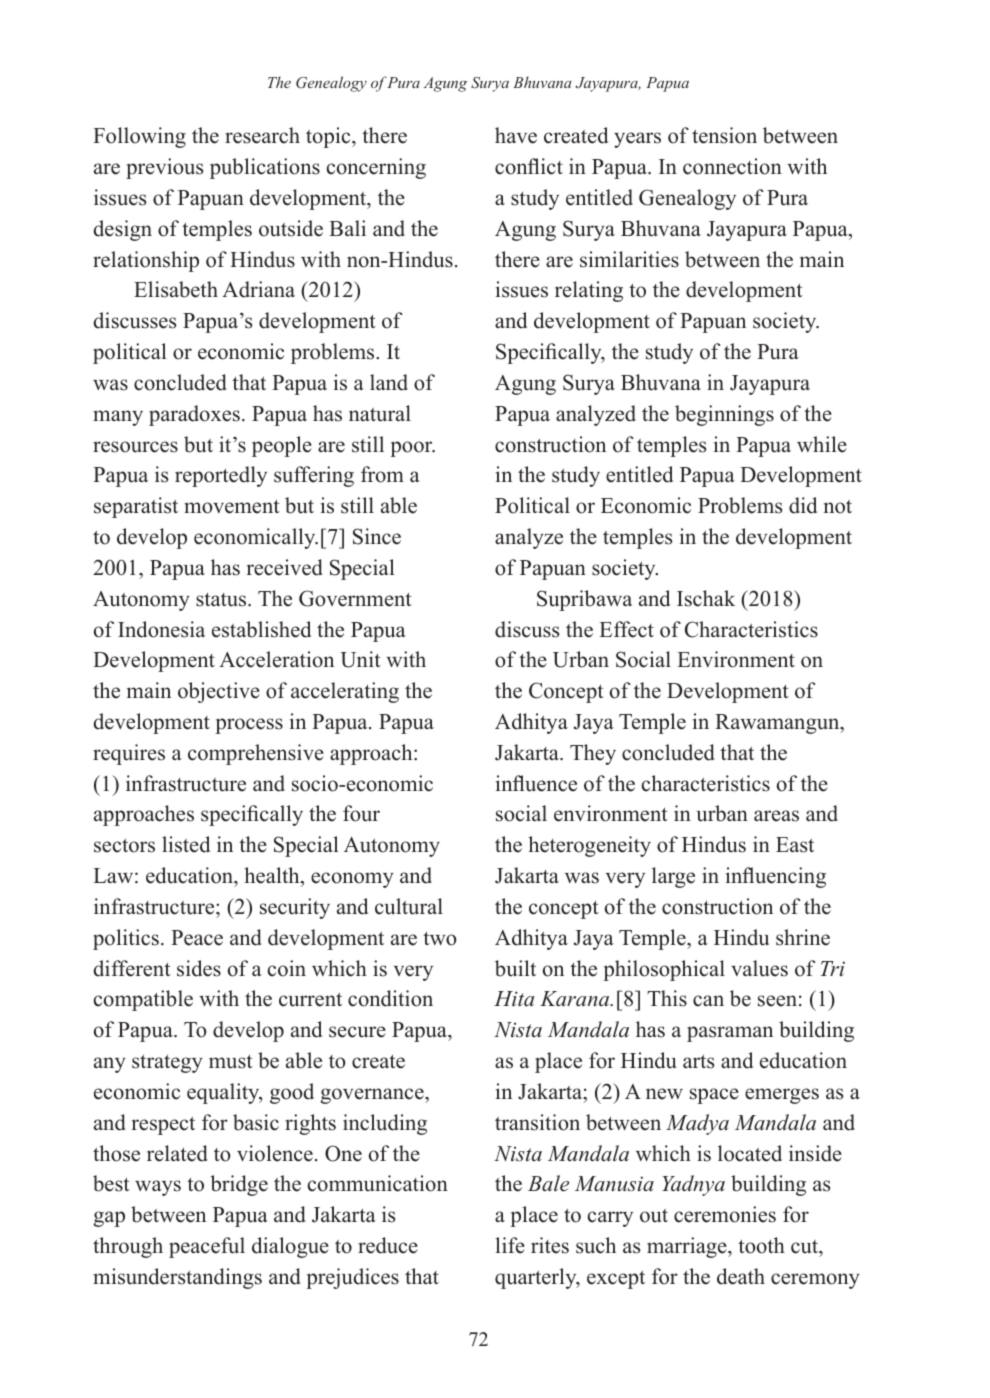 The height and width of the screenshot is (1398, 990). What do you see at coordinates (529, 166) in the screenshot?
I see `conflict` at bounding box center [529, 166].
